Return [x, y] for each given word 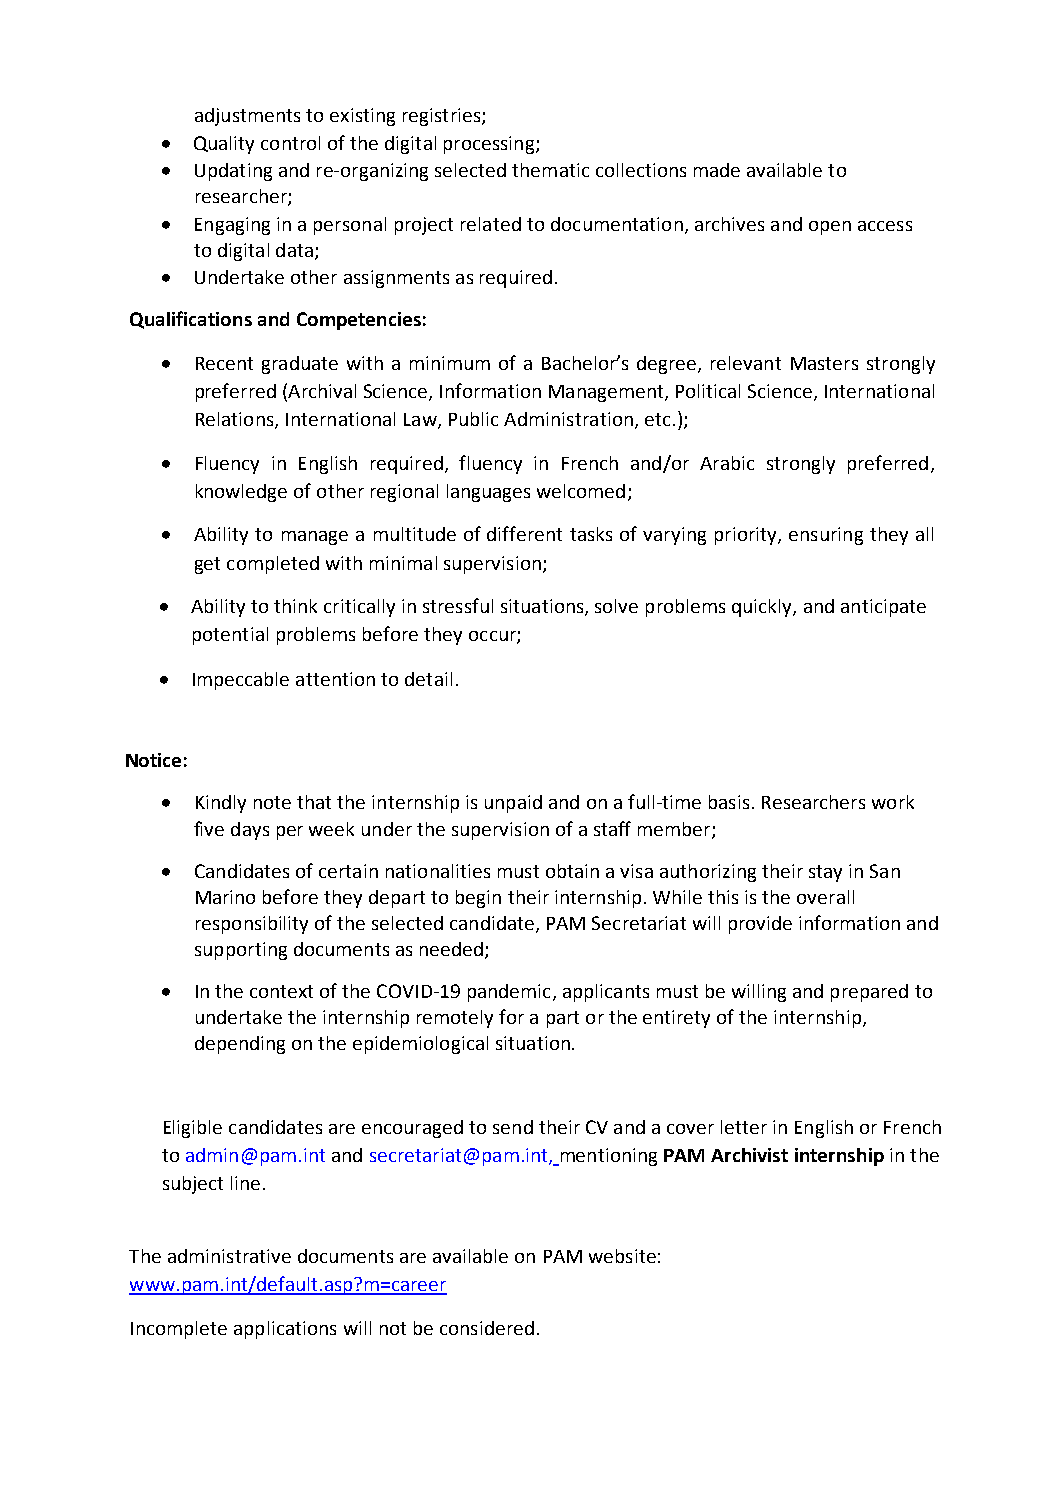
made [717, 170]
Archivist [749, 1155]
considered [487, 1328]
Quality [224, 145]
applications [285, 1330]
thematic [550, 170]
